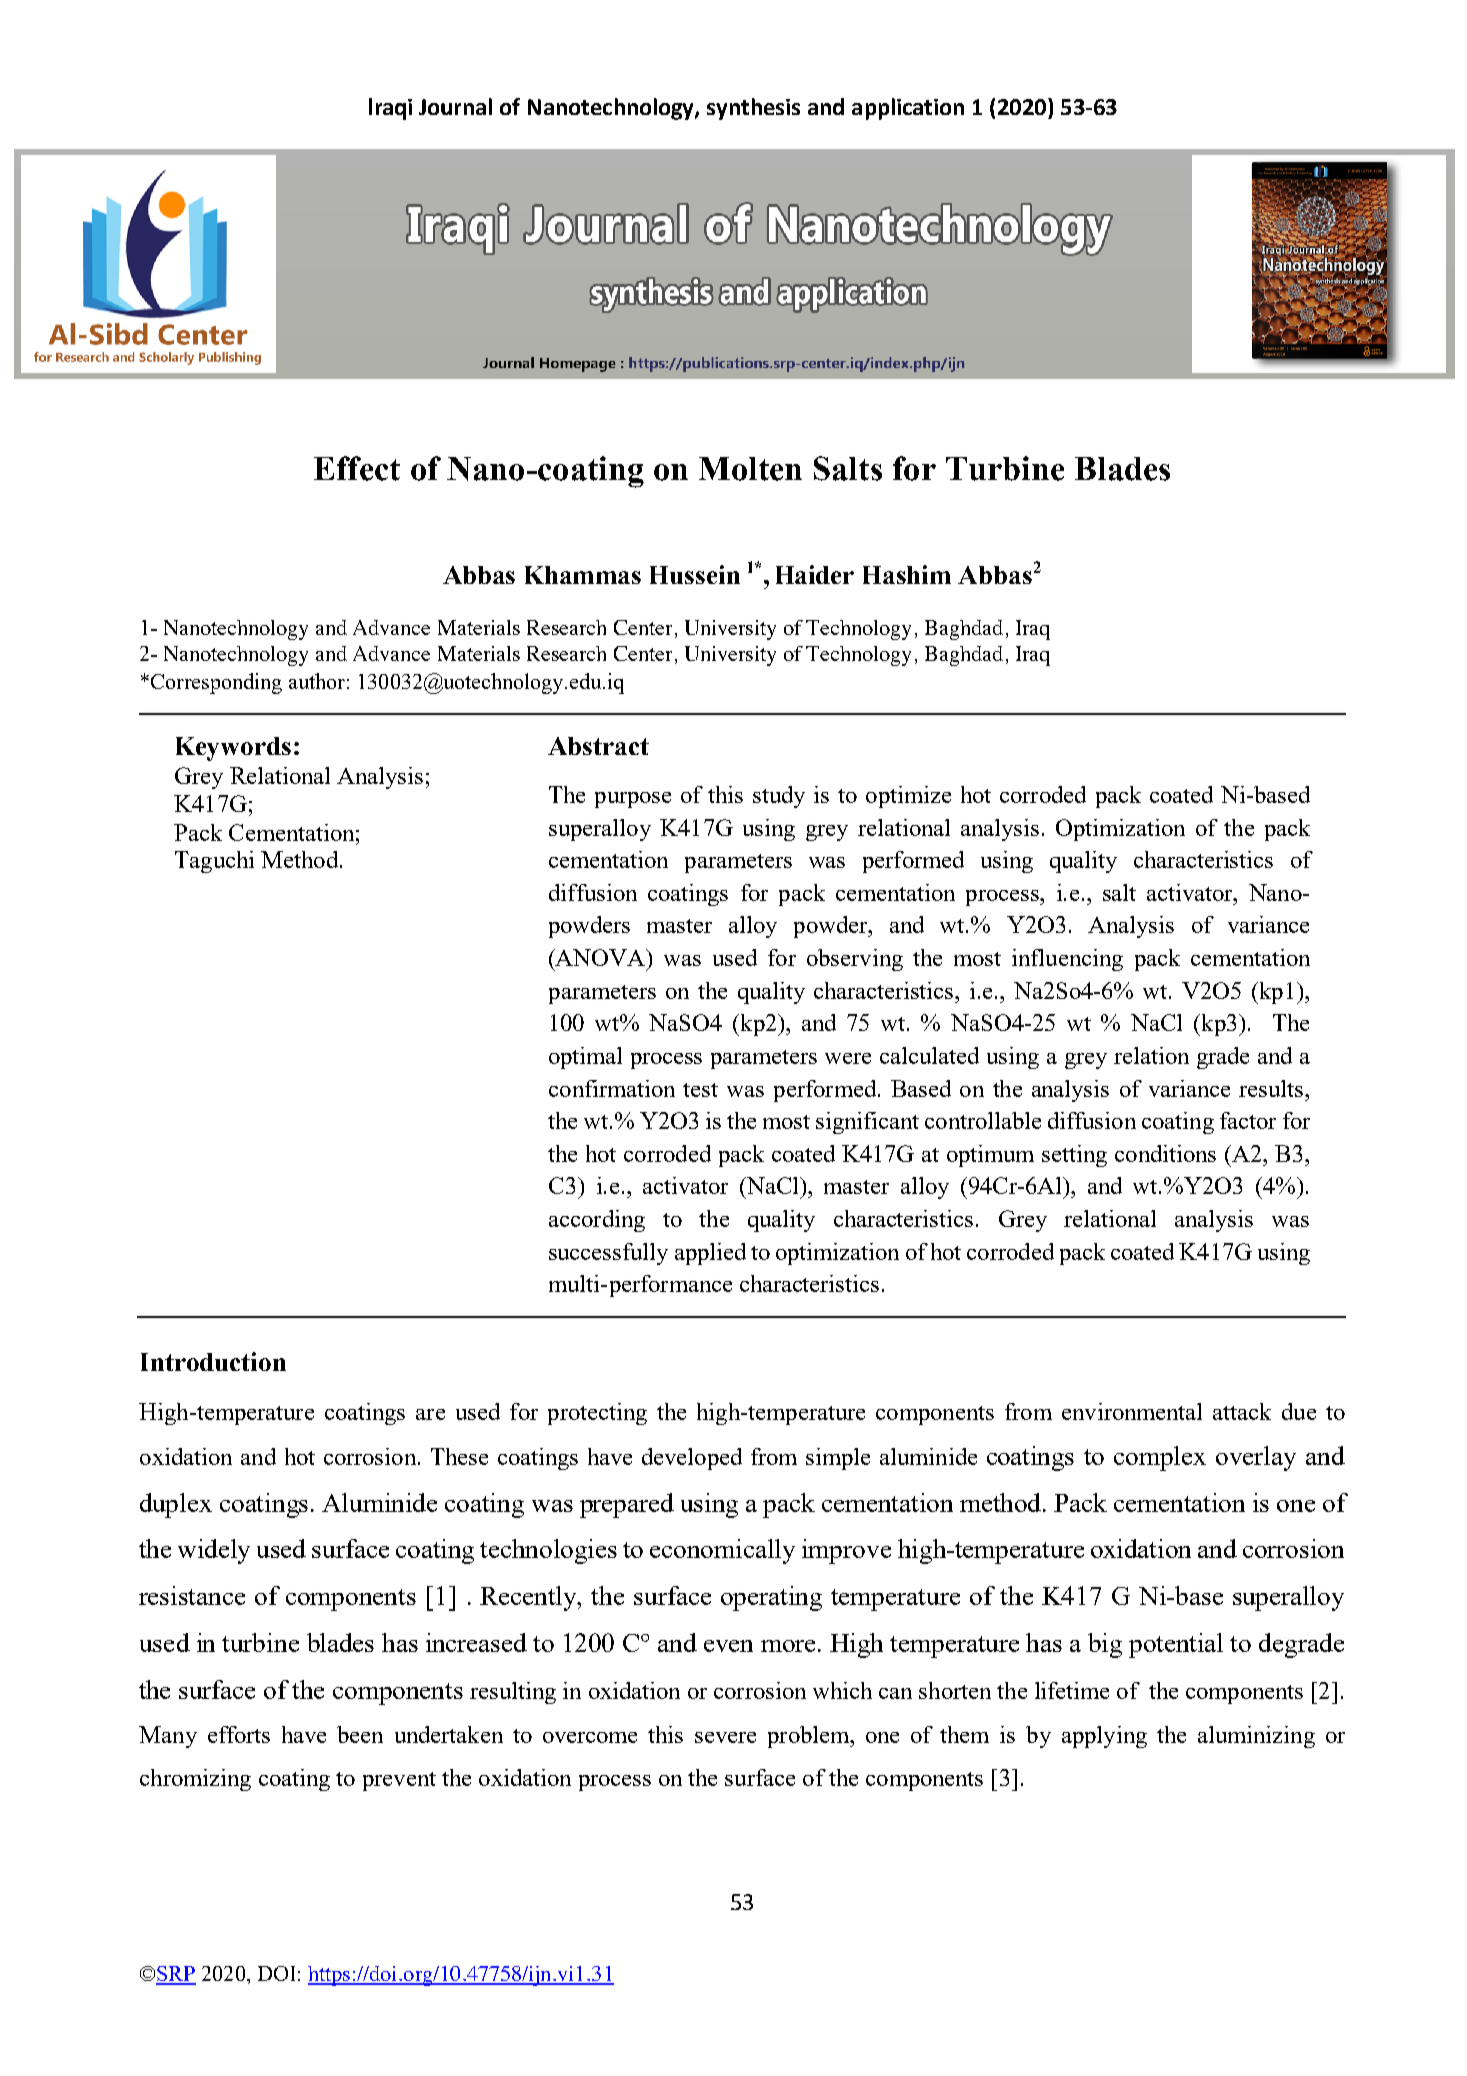  I want to click on SRP, so click(176, 1975).
